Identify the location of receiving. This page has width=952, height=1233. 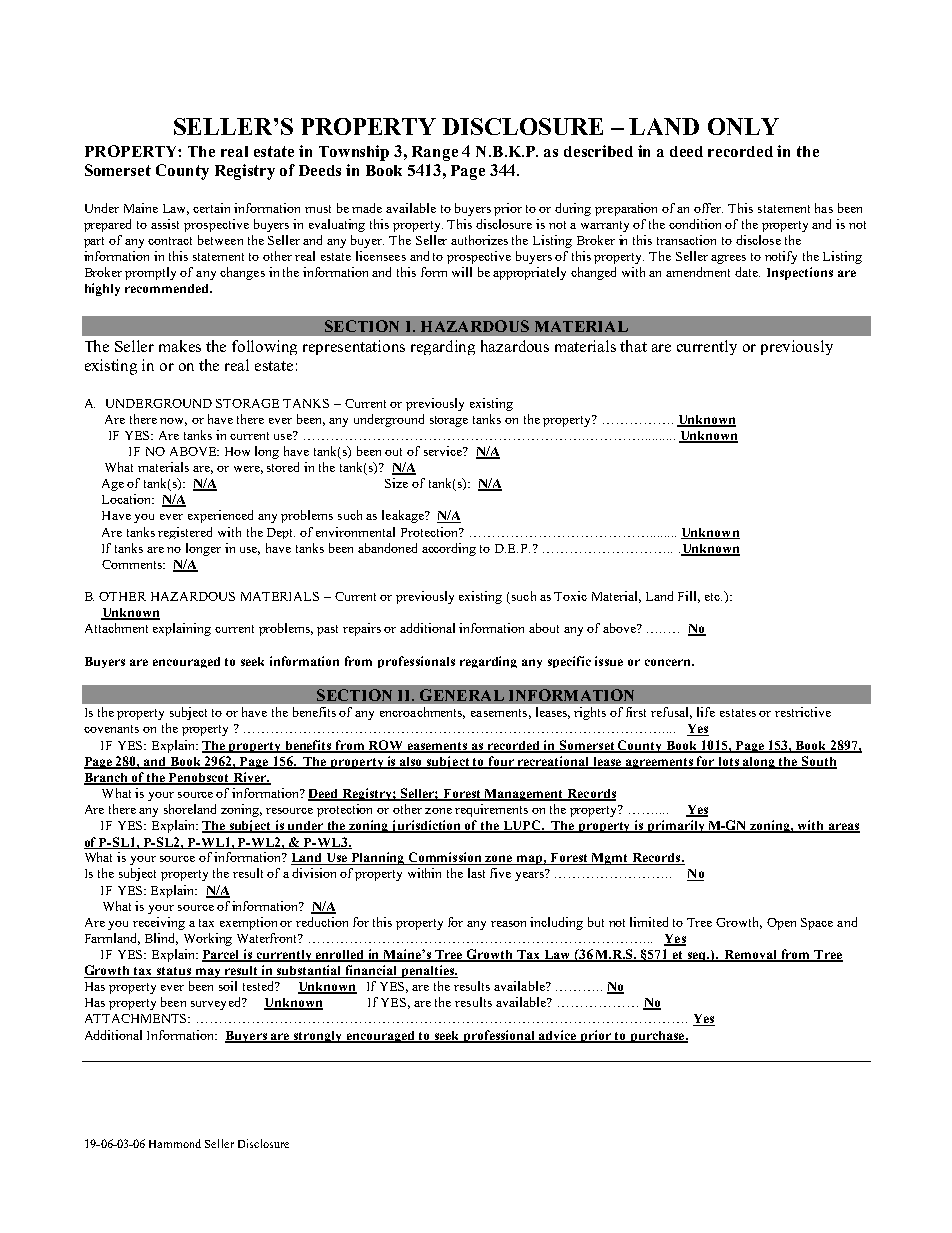
(159, 923).
